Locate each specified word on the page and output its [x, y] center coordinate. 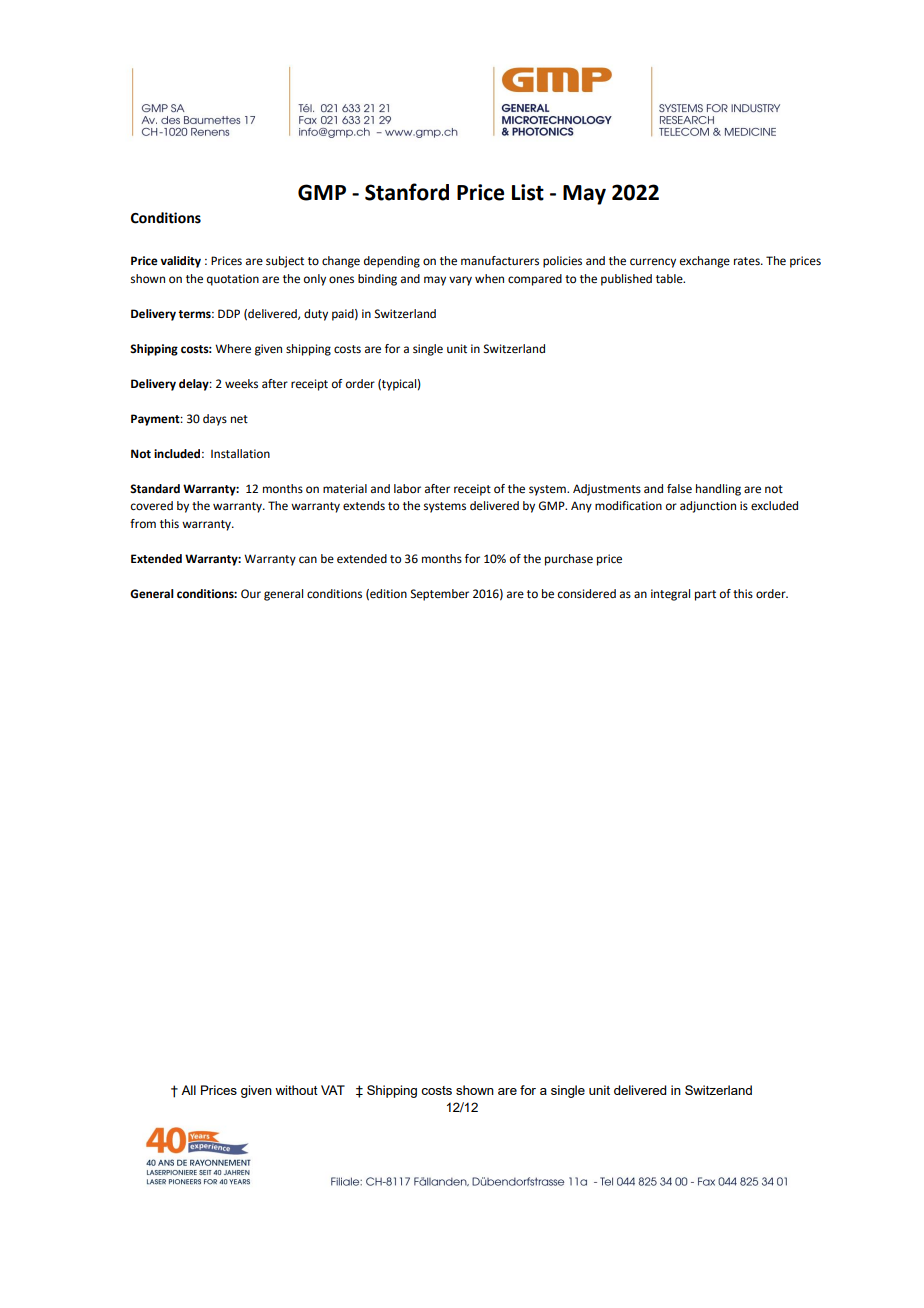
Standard [155, 489]
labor [407, 488]
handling [718, 490]
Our [251, 593]
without [296, 1090]
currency [653, 263]
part [705, 595]
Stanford [407, 192]
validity [180, 262]
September [440, 595]
